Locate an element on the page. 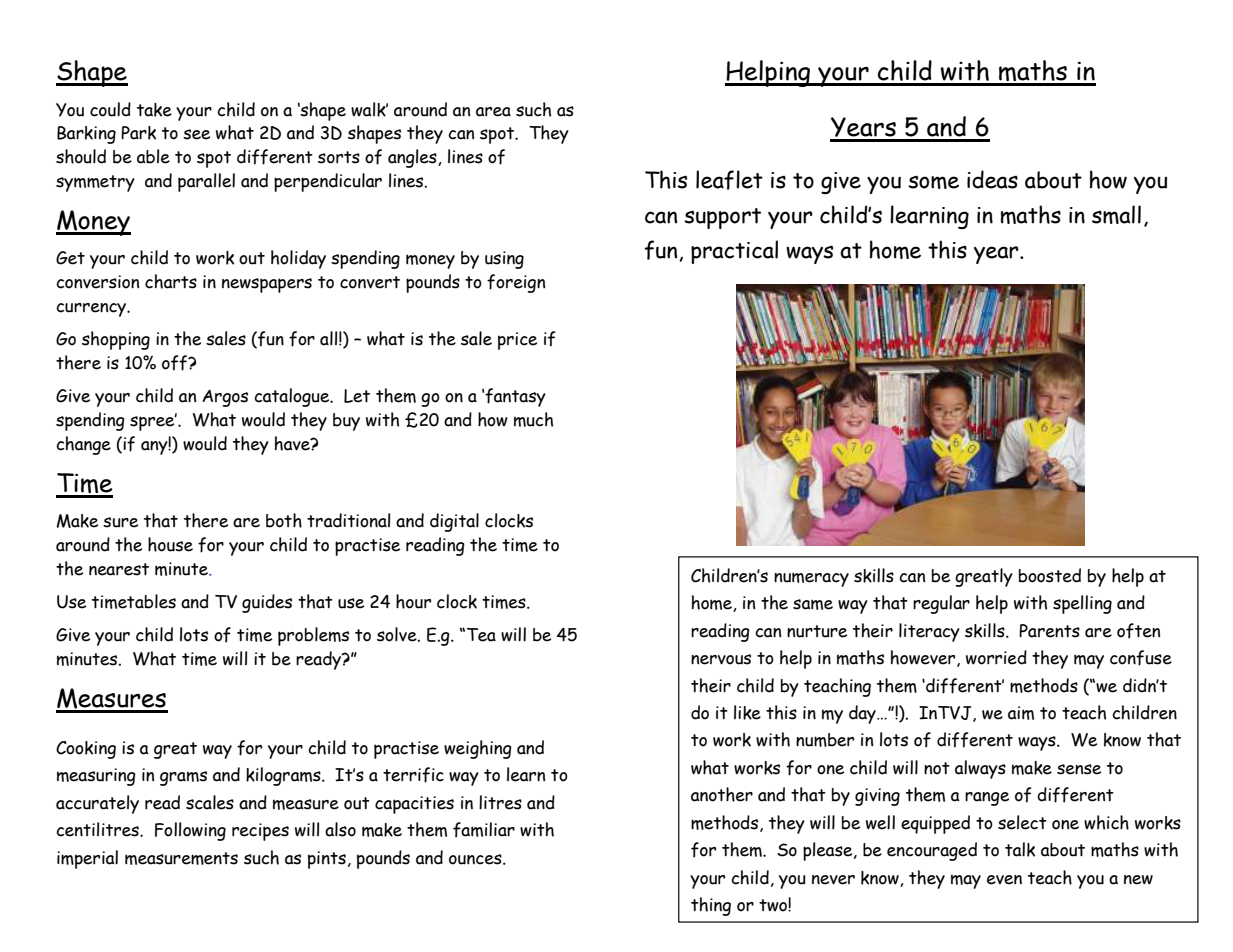 This image has height=952, width=1233. small is located at coordinates (1116, 214).
